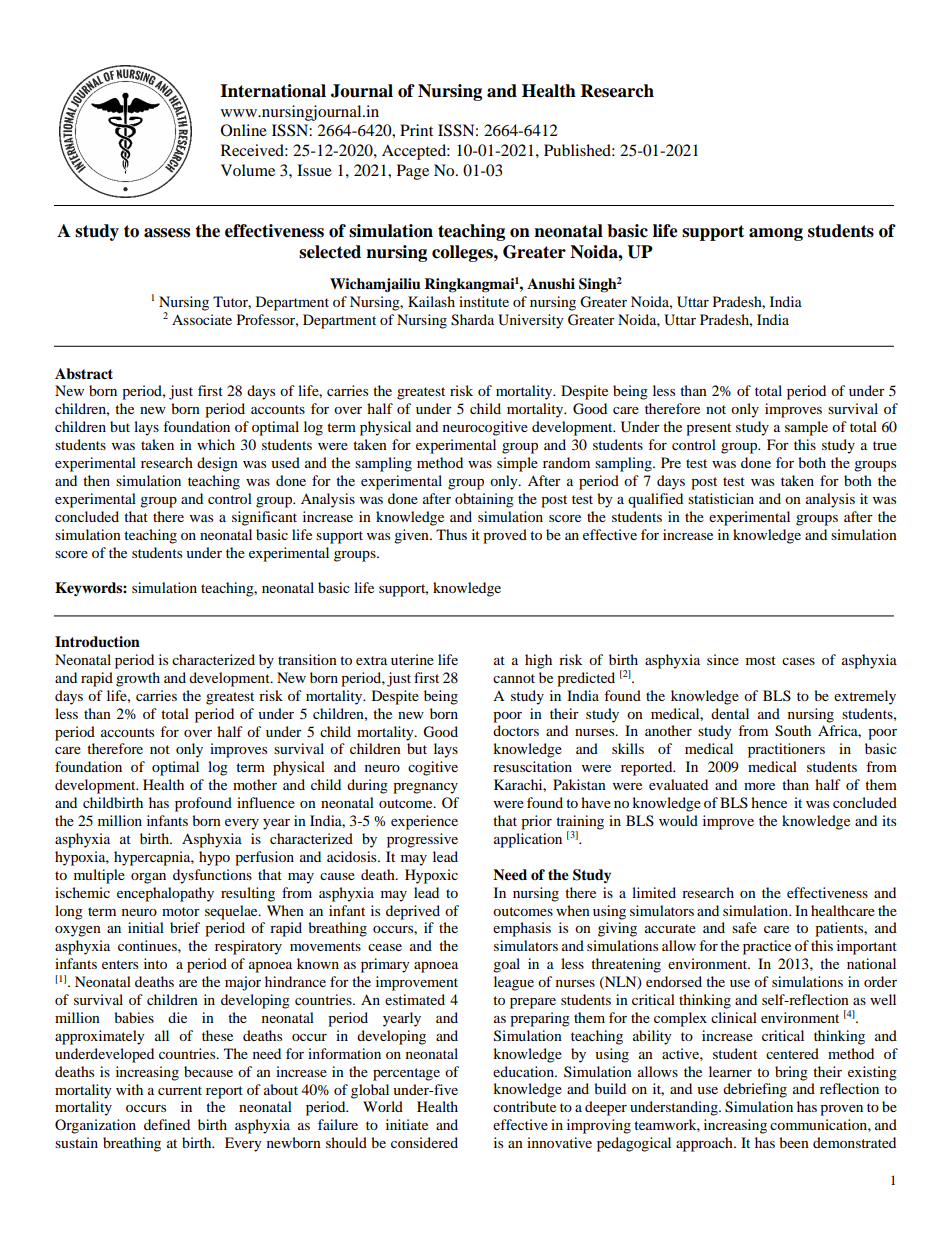 This document has height=1233, width=952. I want to click on contribute, so click(524, 1106).
